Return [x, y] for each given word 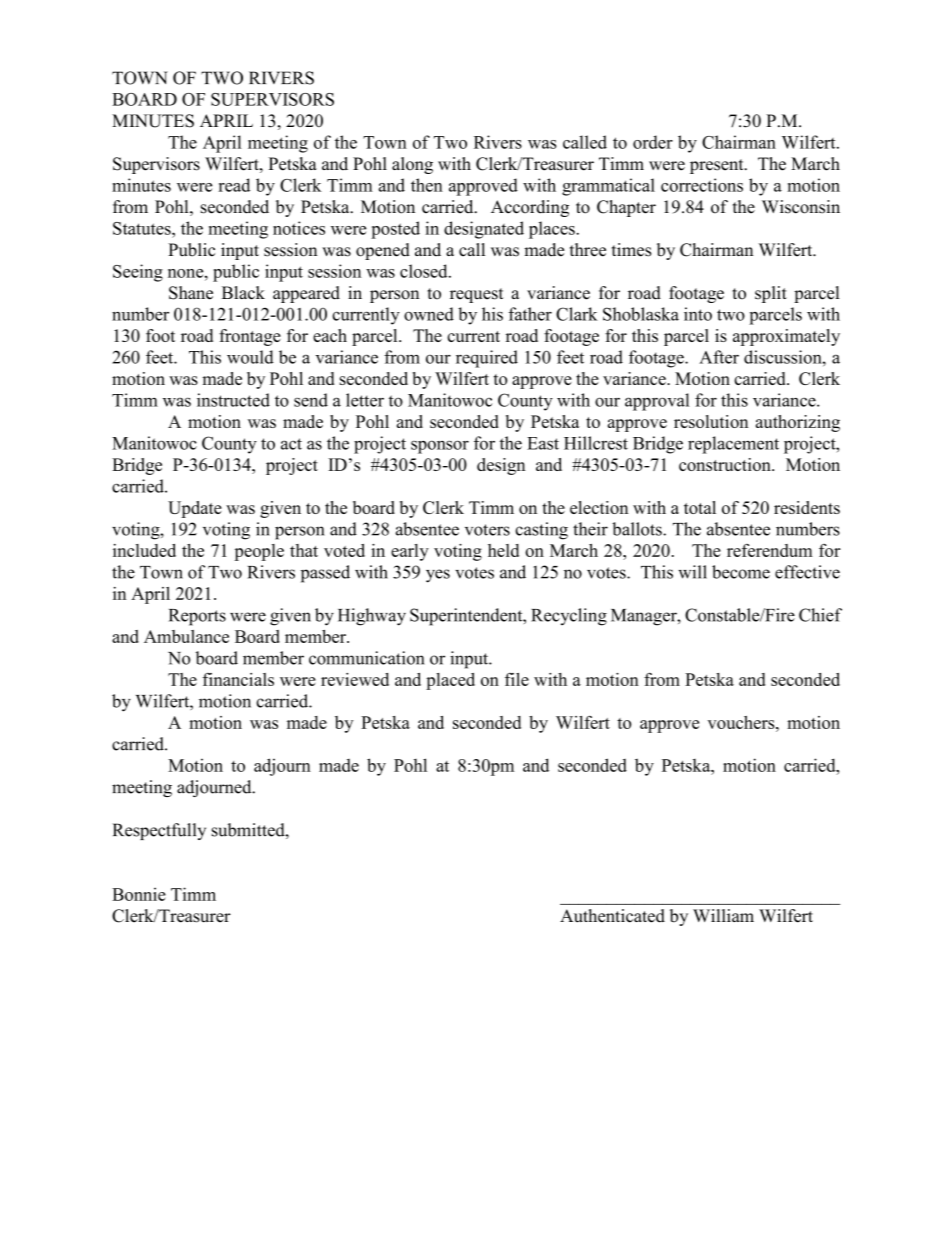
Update [195, 509]
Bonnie [139, 894]
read [234, 185]
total [700, 507]
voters [487, 530]
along [412, 165]
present [718, 166]
